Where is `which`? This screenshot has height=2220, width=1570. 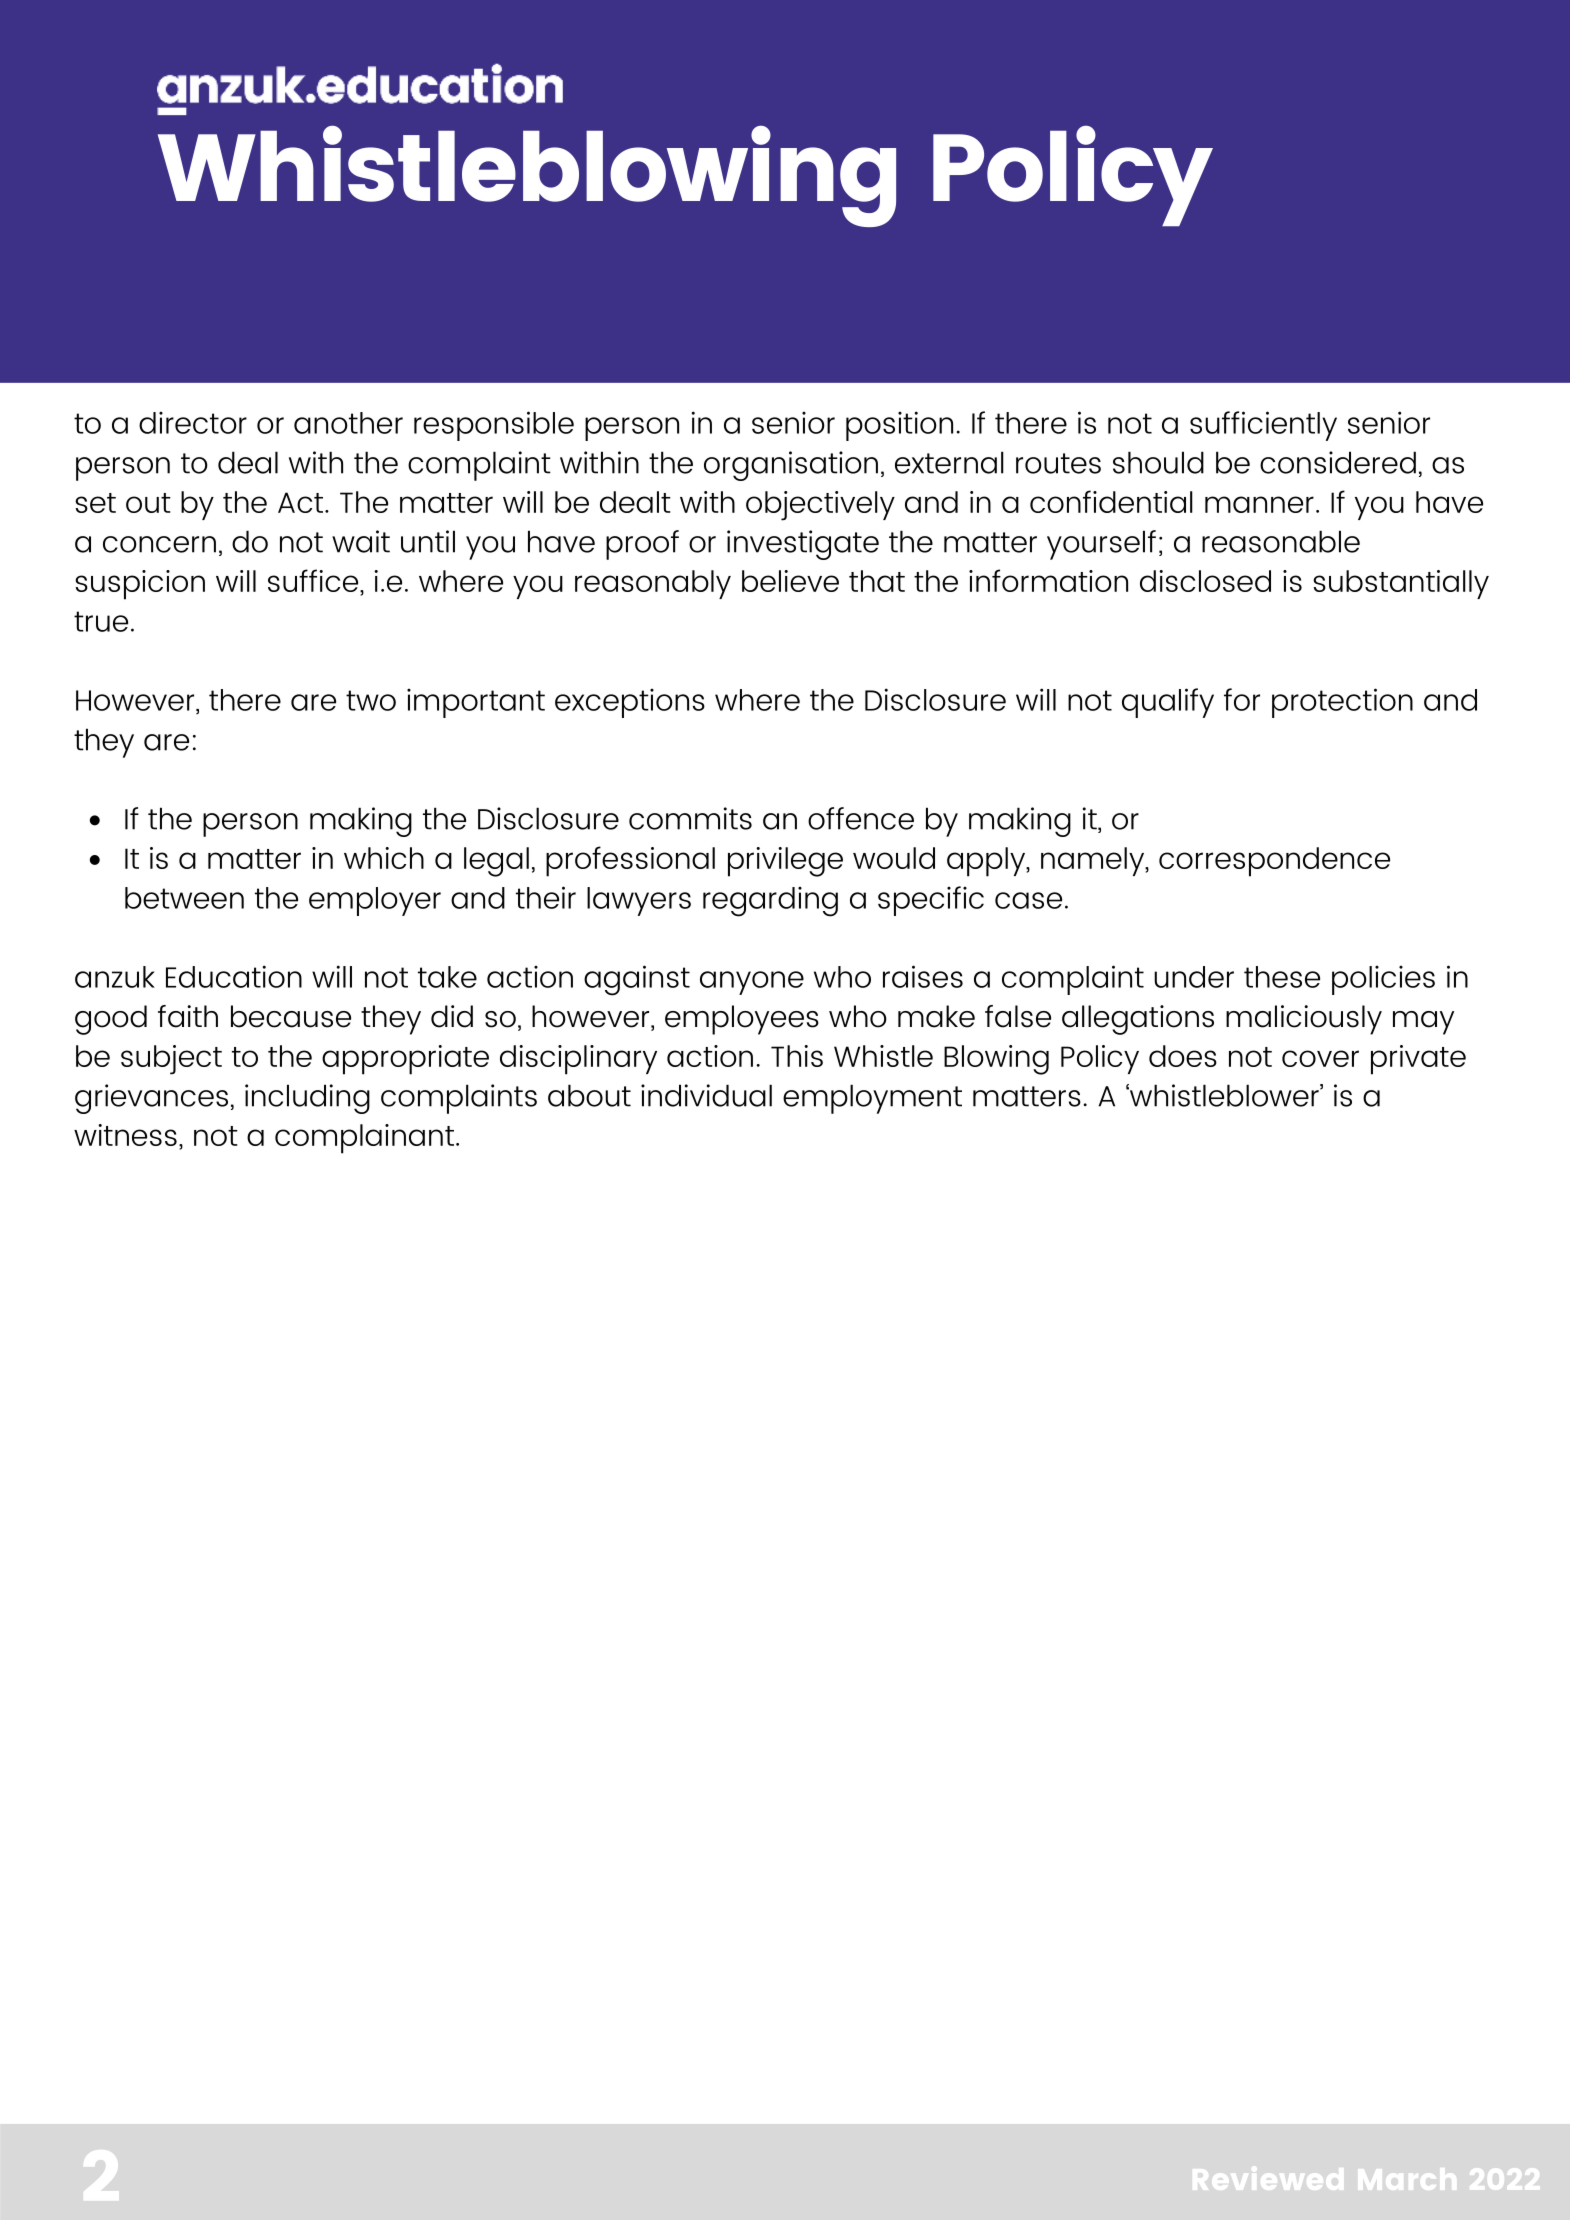
which is located at coordinates (384, 858).
